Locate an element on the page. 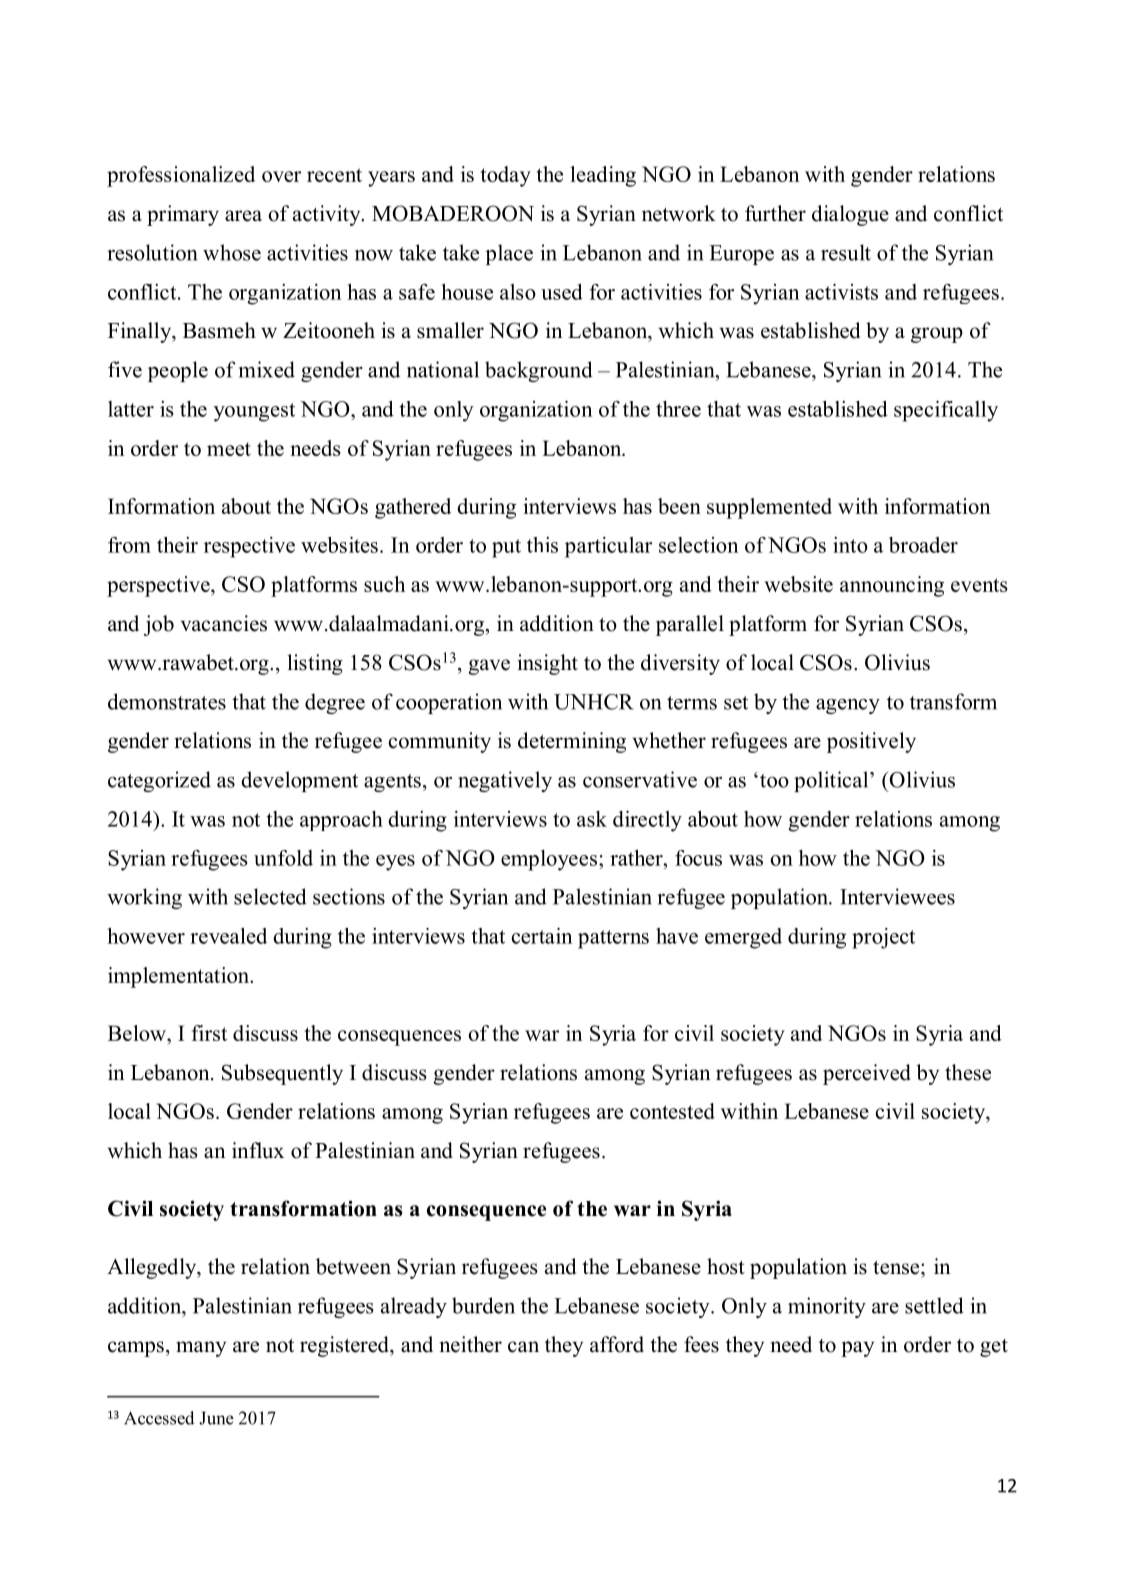 The image size is (1124, 1590). political is located at coordinates (832, 781).
